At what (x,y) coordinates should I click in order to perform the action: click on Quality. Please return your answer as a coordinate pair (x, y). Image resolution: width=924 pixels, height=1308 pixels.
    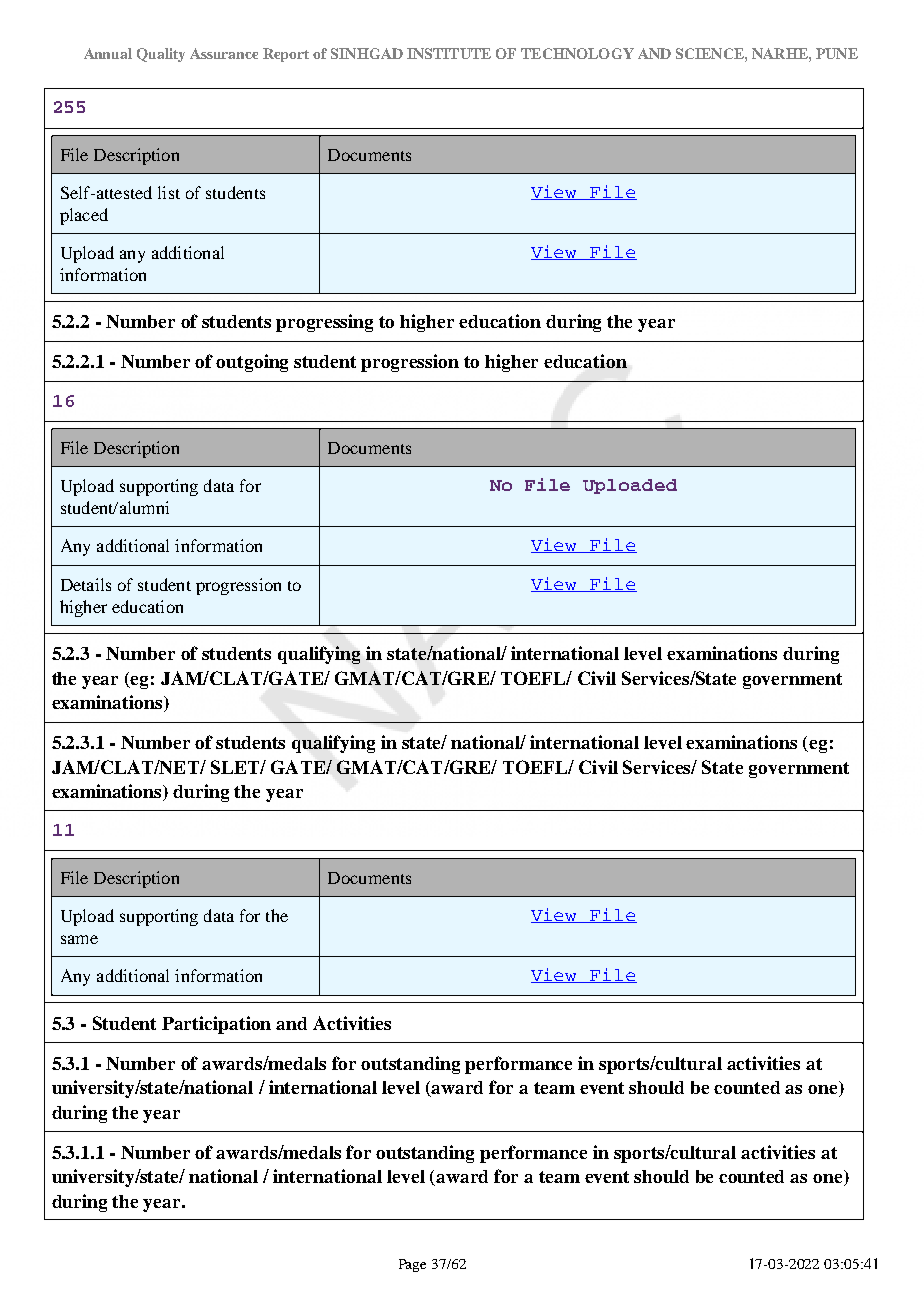
    Looking at the image, I should click on (161, 55).
